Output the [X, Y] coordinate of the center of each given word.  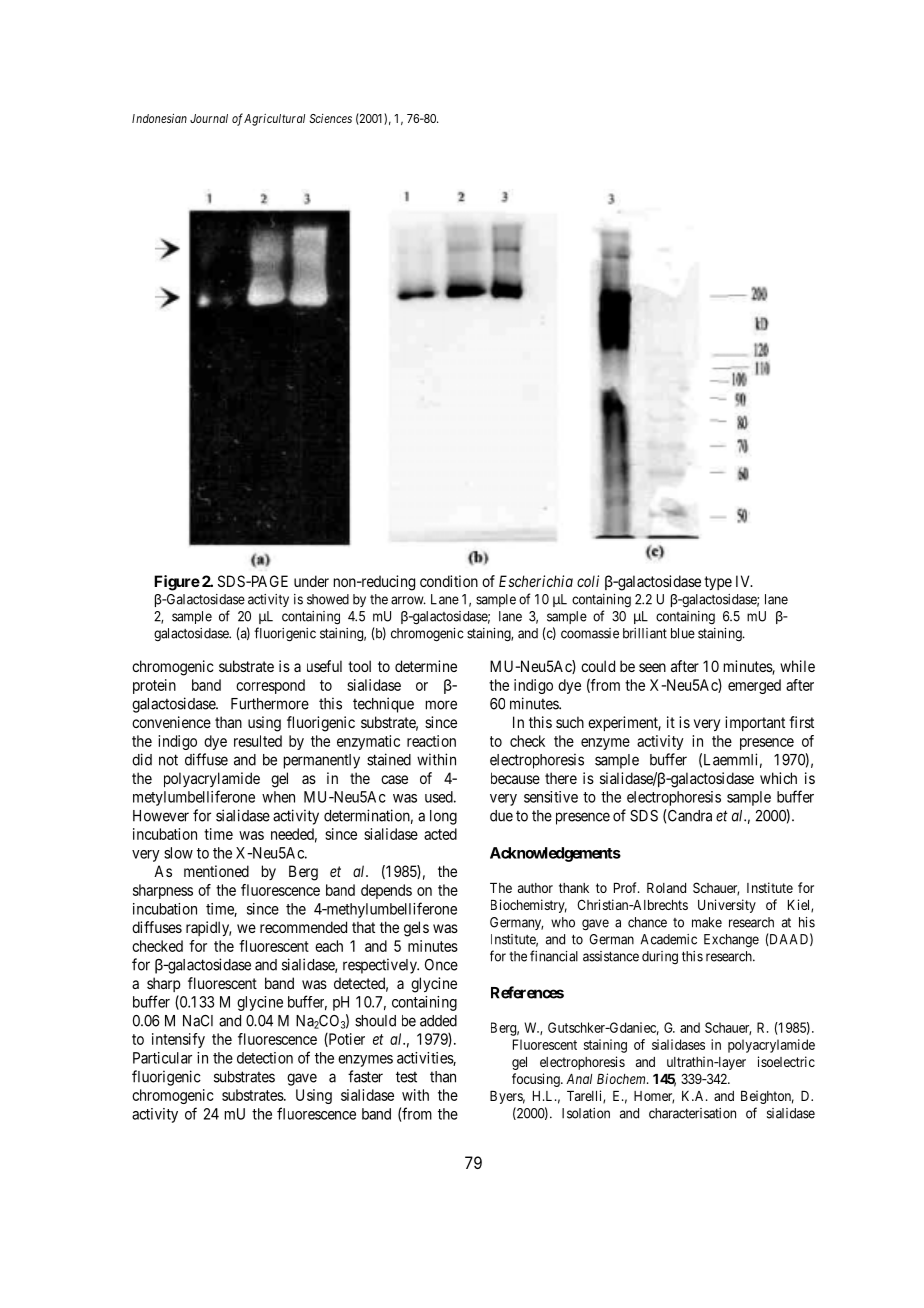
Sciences [330, 118]
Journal [209, 118]
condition [449, 581]
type [718, 583]
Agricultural [274, 120]
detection [265, 1058]
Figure [177, 583]
